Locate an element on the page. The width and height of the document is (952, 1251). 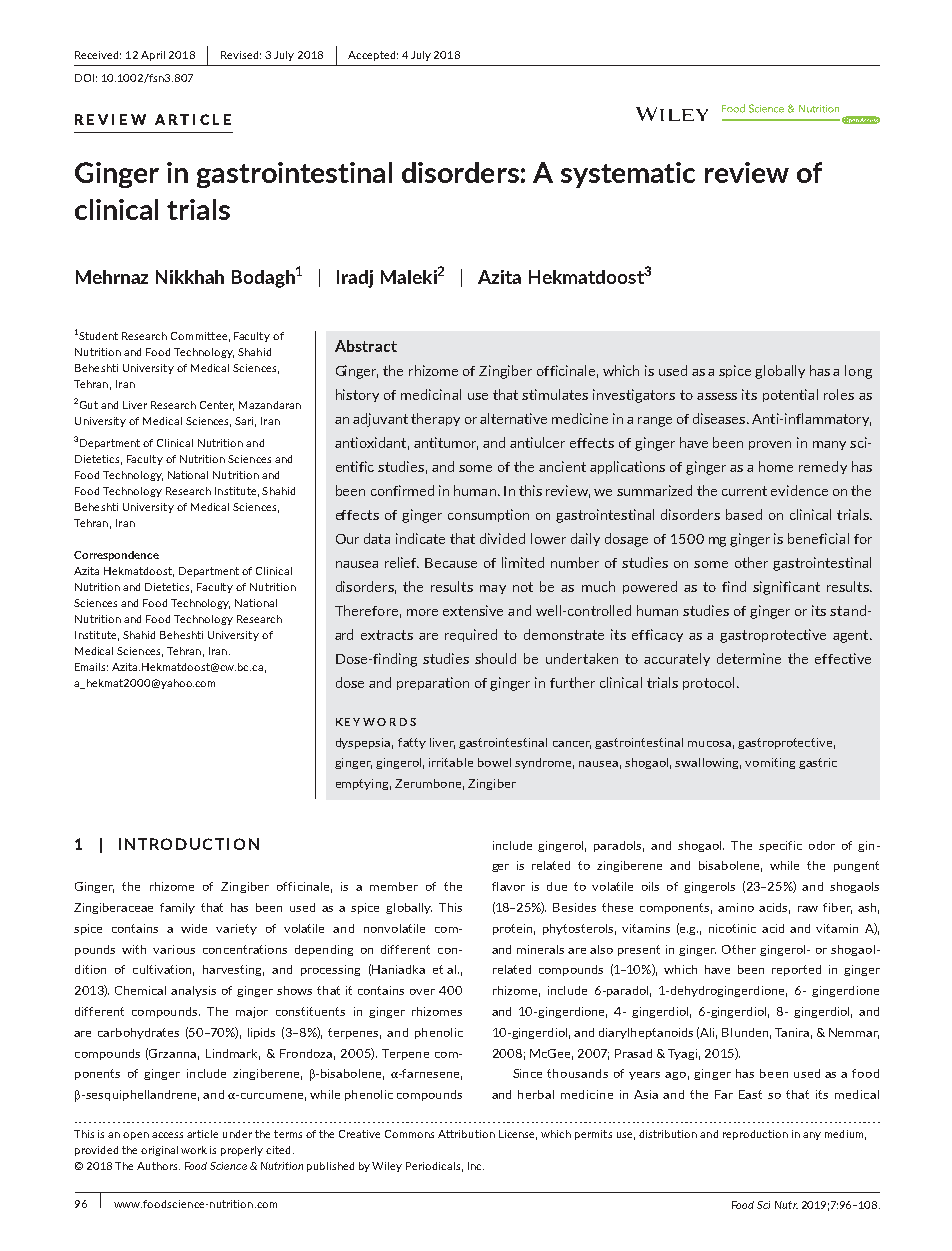
alternative is located at coordinates (513, 418).
